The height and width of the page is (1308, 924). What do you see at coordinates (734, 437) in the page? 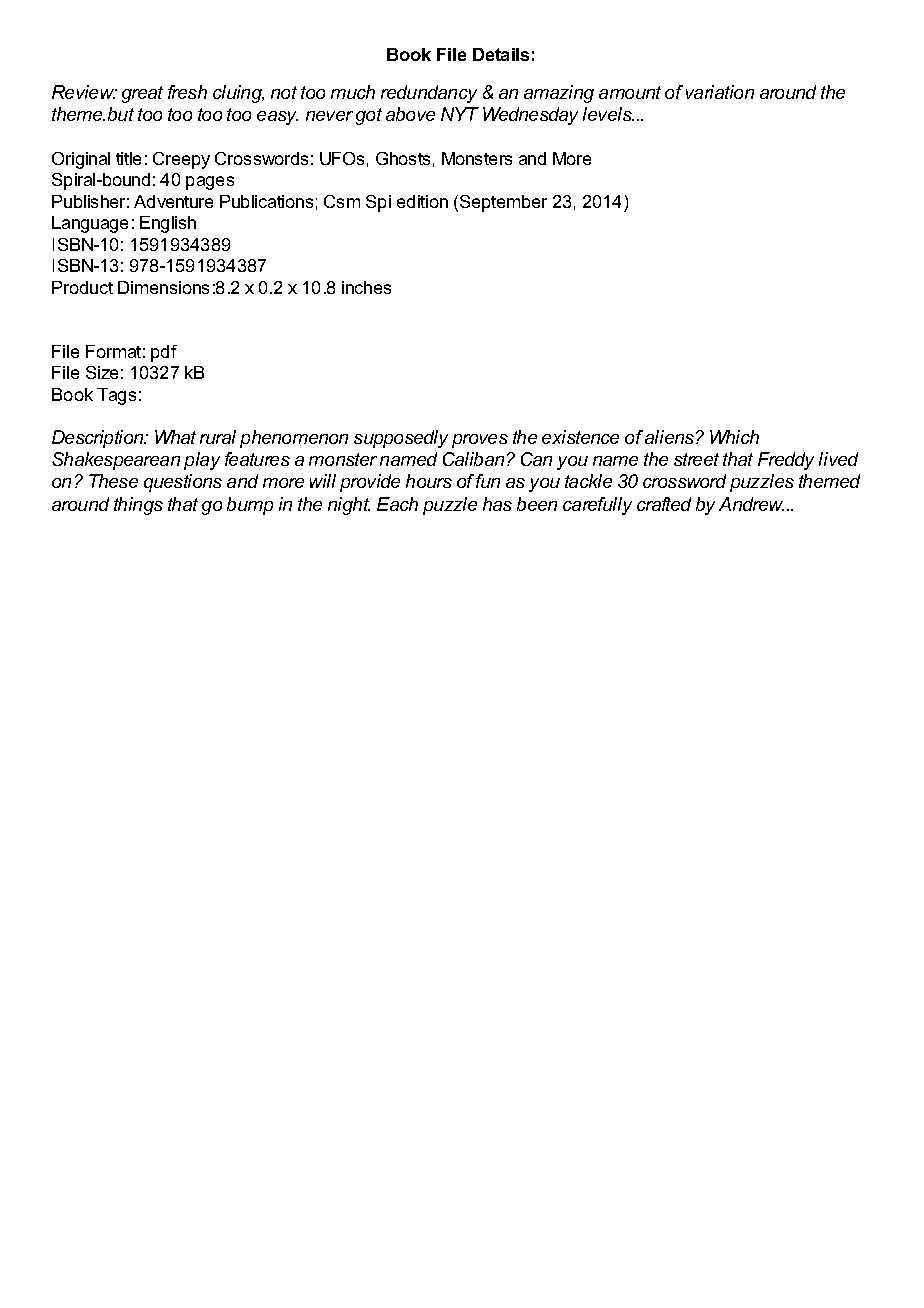
I see `Which` at bounding box center [734, 437].
